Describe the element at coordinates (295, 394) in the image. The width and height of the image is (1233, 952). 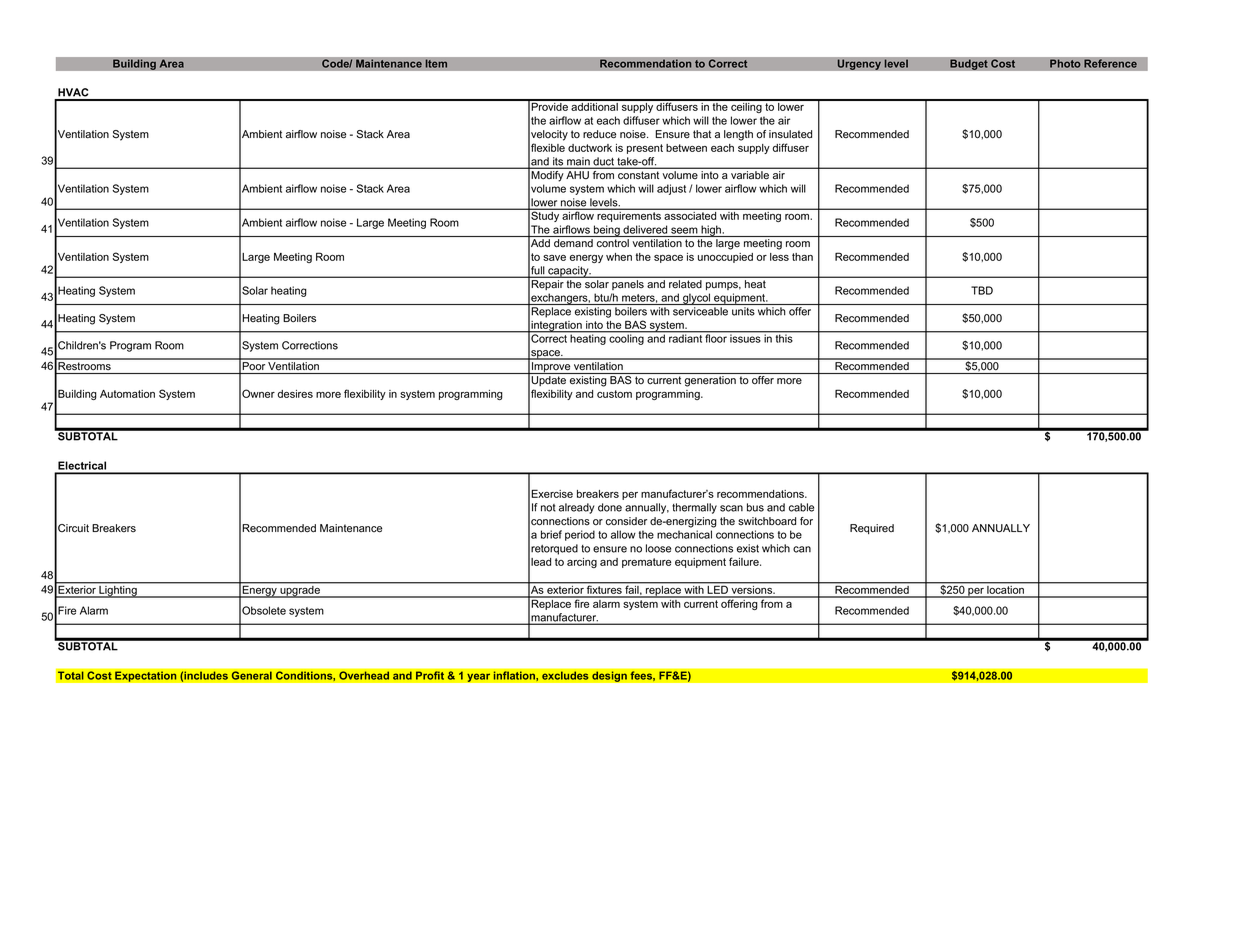
I see `desires` at that location.
